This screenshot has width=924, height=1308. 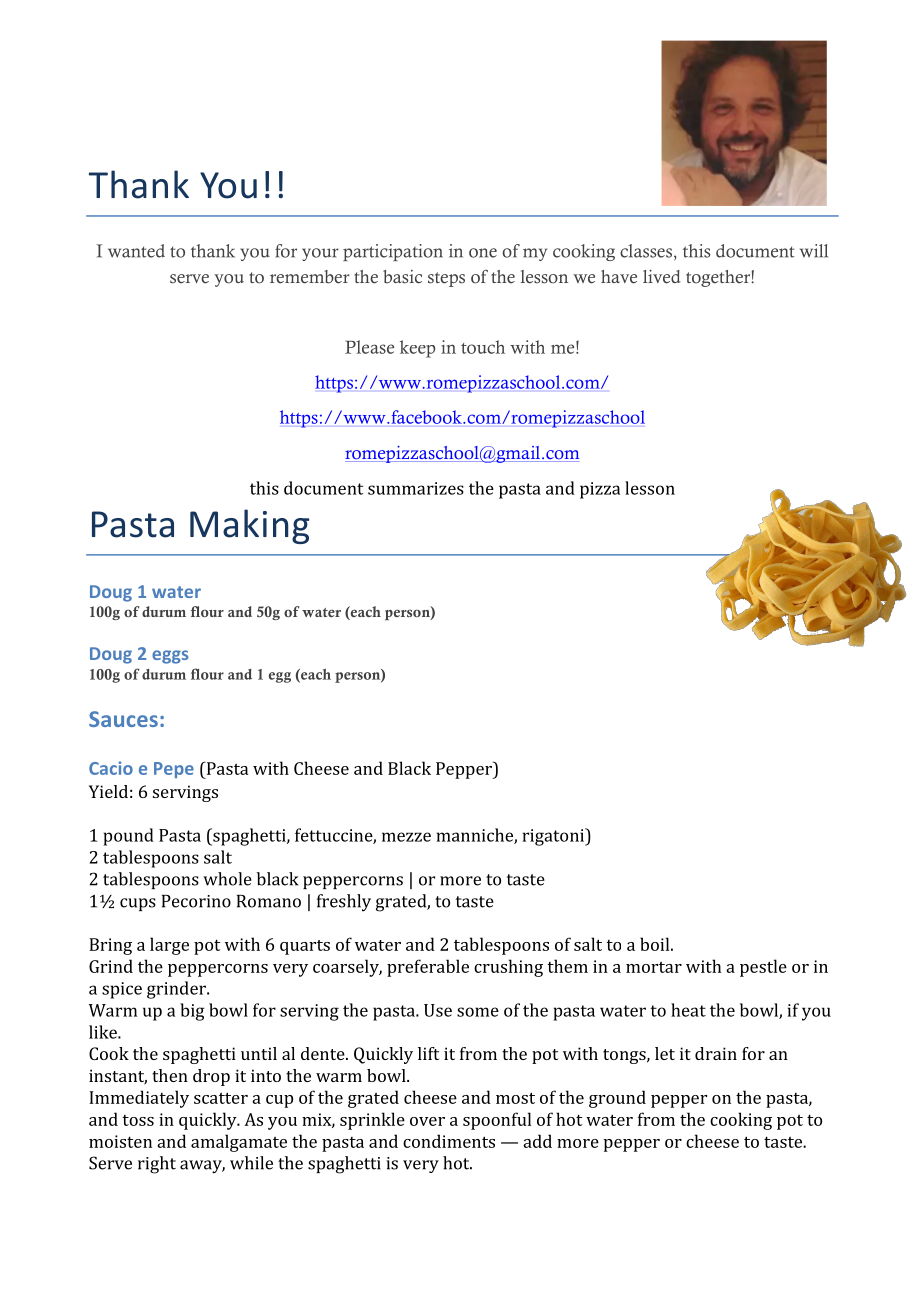 What do you see at coordinates (446, 279) in the screenshot?
I see `steps` at bounding box center [446, 279].
